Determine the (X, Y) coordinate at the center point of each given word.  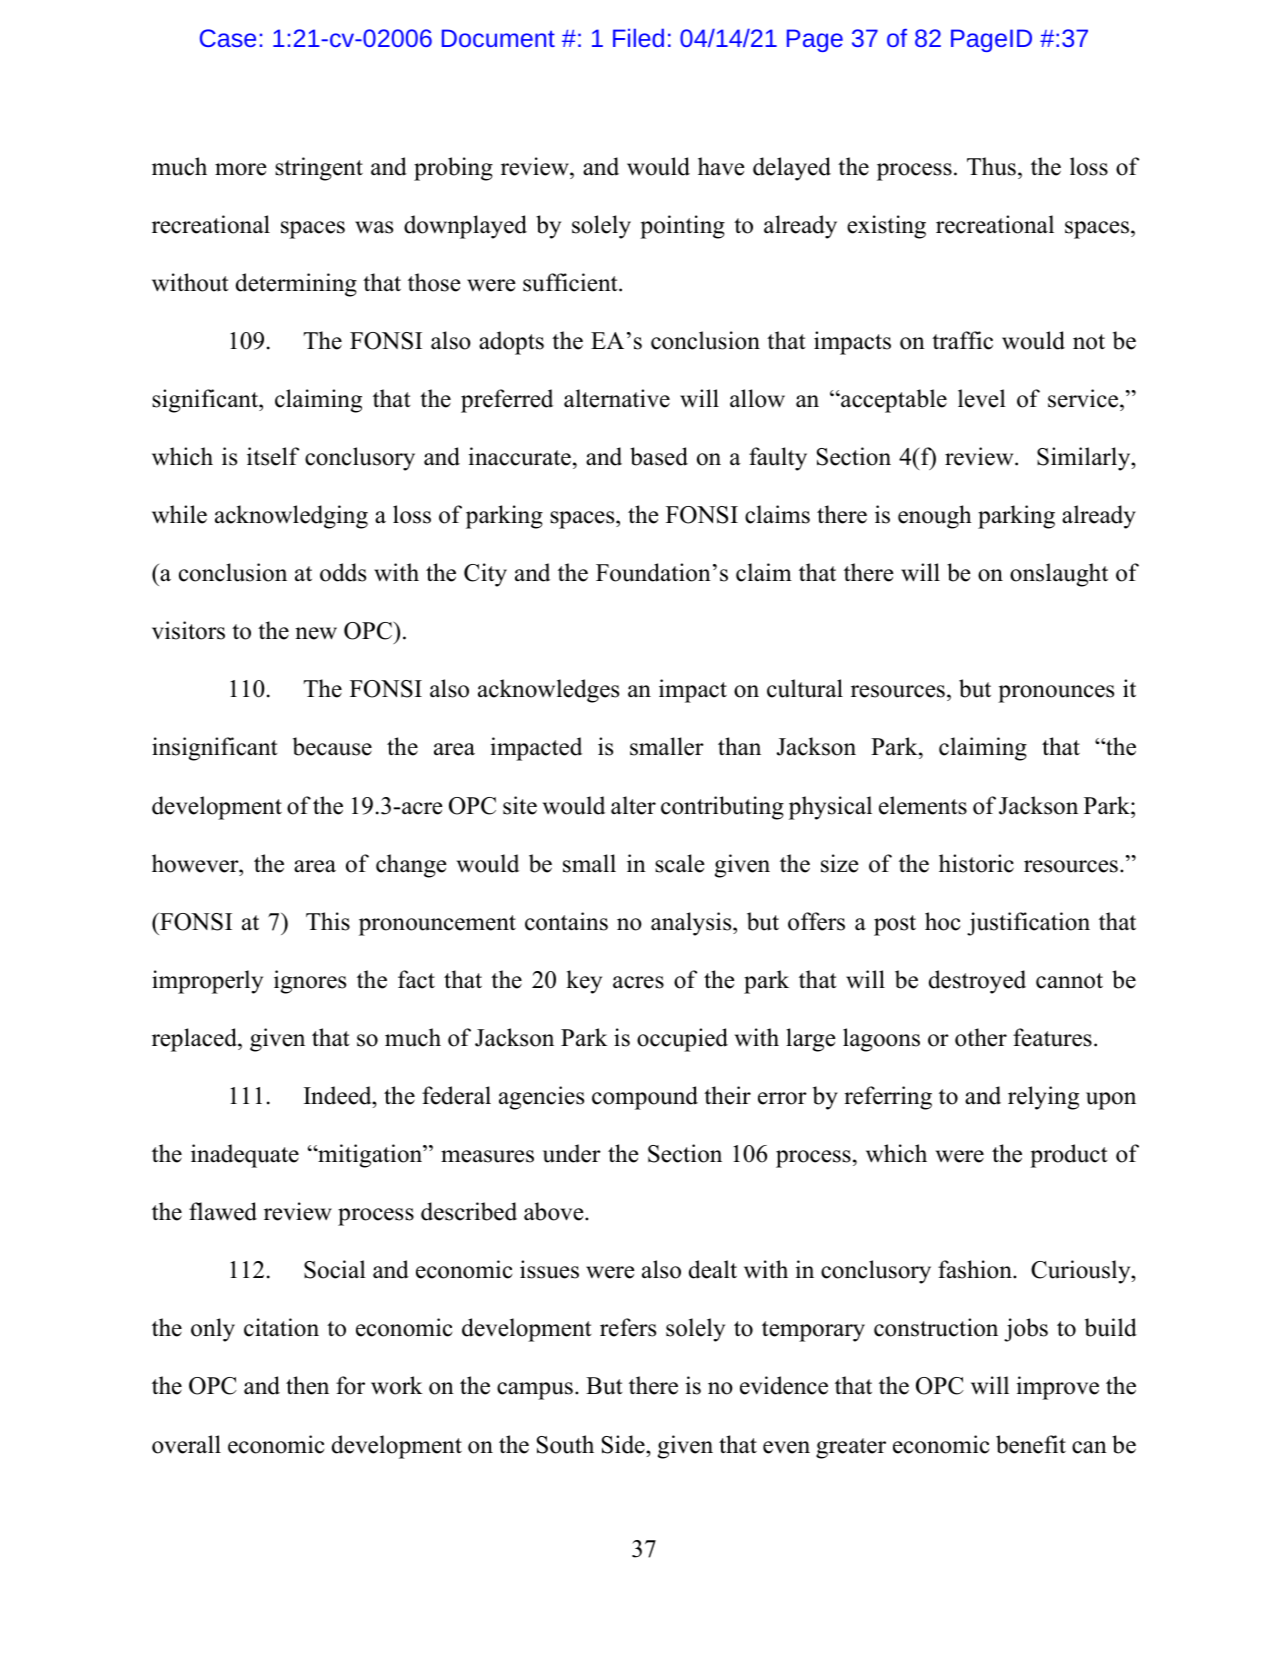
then (307, 1385)
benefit (1031, 1444)
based (659, 456)
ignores (310, 982)
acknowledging (291, 517)
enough (935, 517)
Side (624, 1444)
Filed (638, 37)
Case (228, 38)
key (584, 982)
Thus (991, 166)
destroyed (977, 982)
